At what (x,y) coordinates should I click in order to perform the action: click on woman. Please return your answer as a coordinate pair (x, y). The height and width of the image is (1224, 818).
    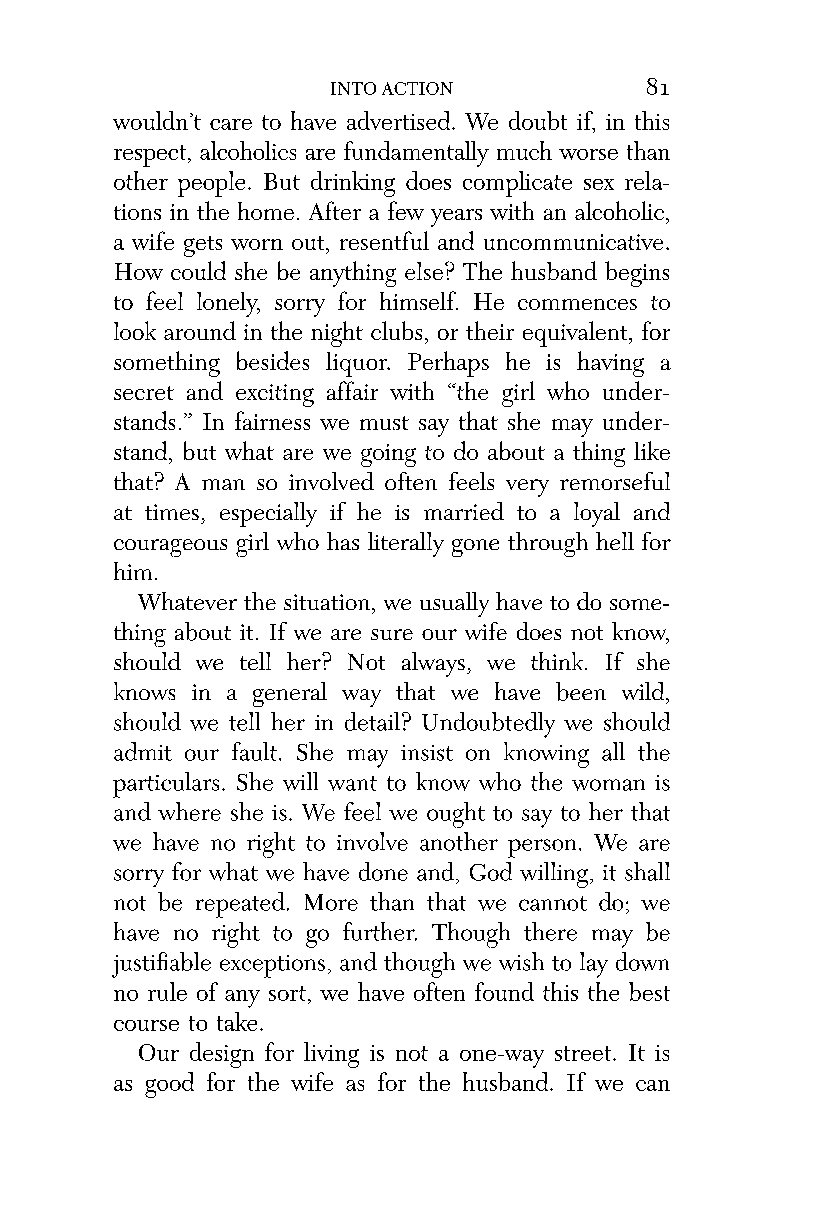
    Looking at the image, I should click on (608, 785).
